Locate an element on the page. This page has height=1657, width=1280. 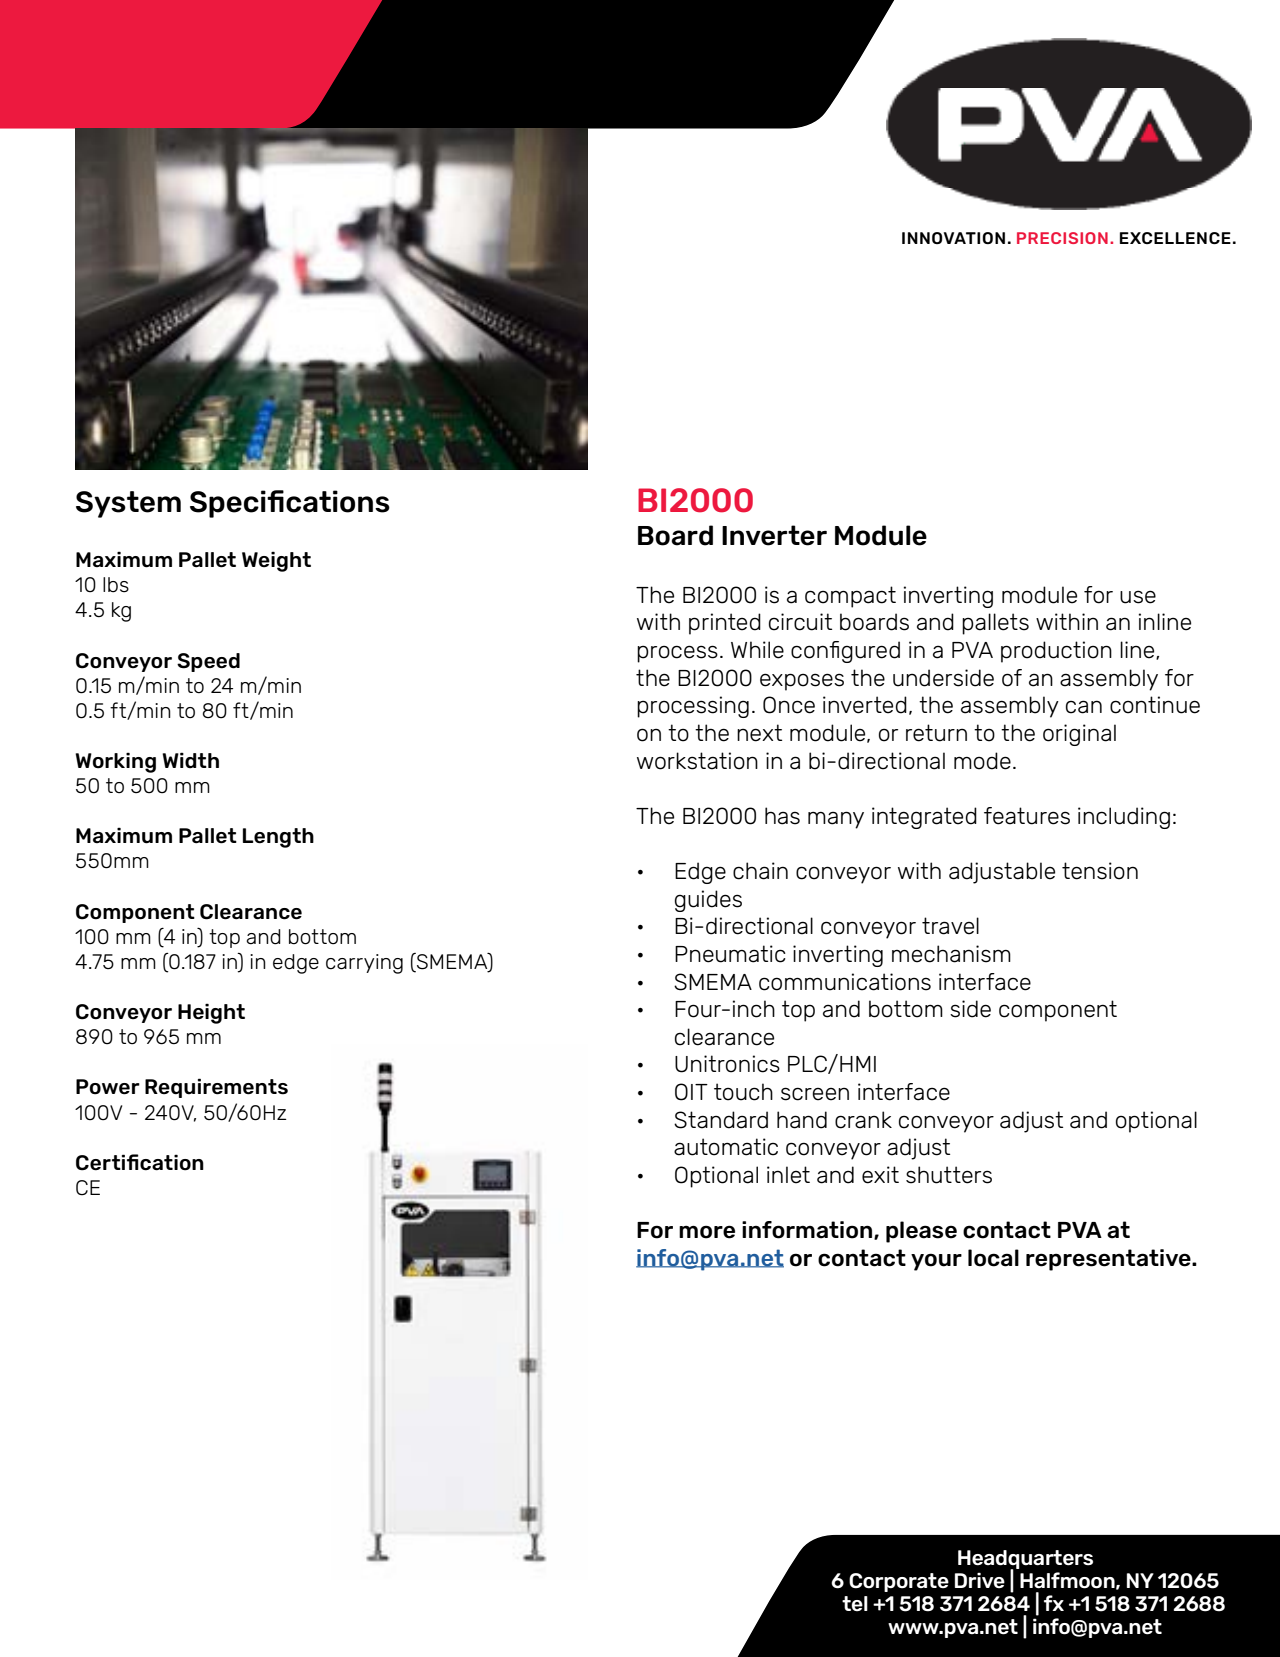
Corporate is located at coordinates (899, 1582).
